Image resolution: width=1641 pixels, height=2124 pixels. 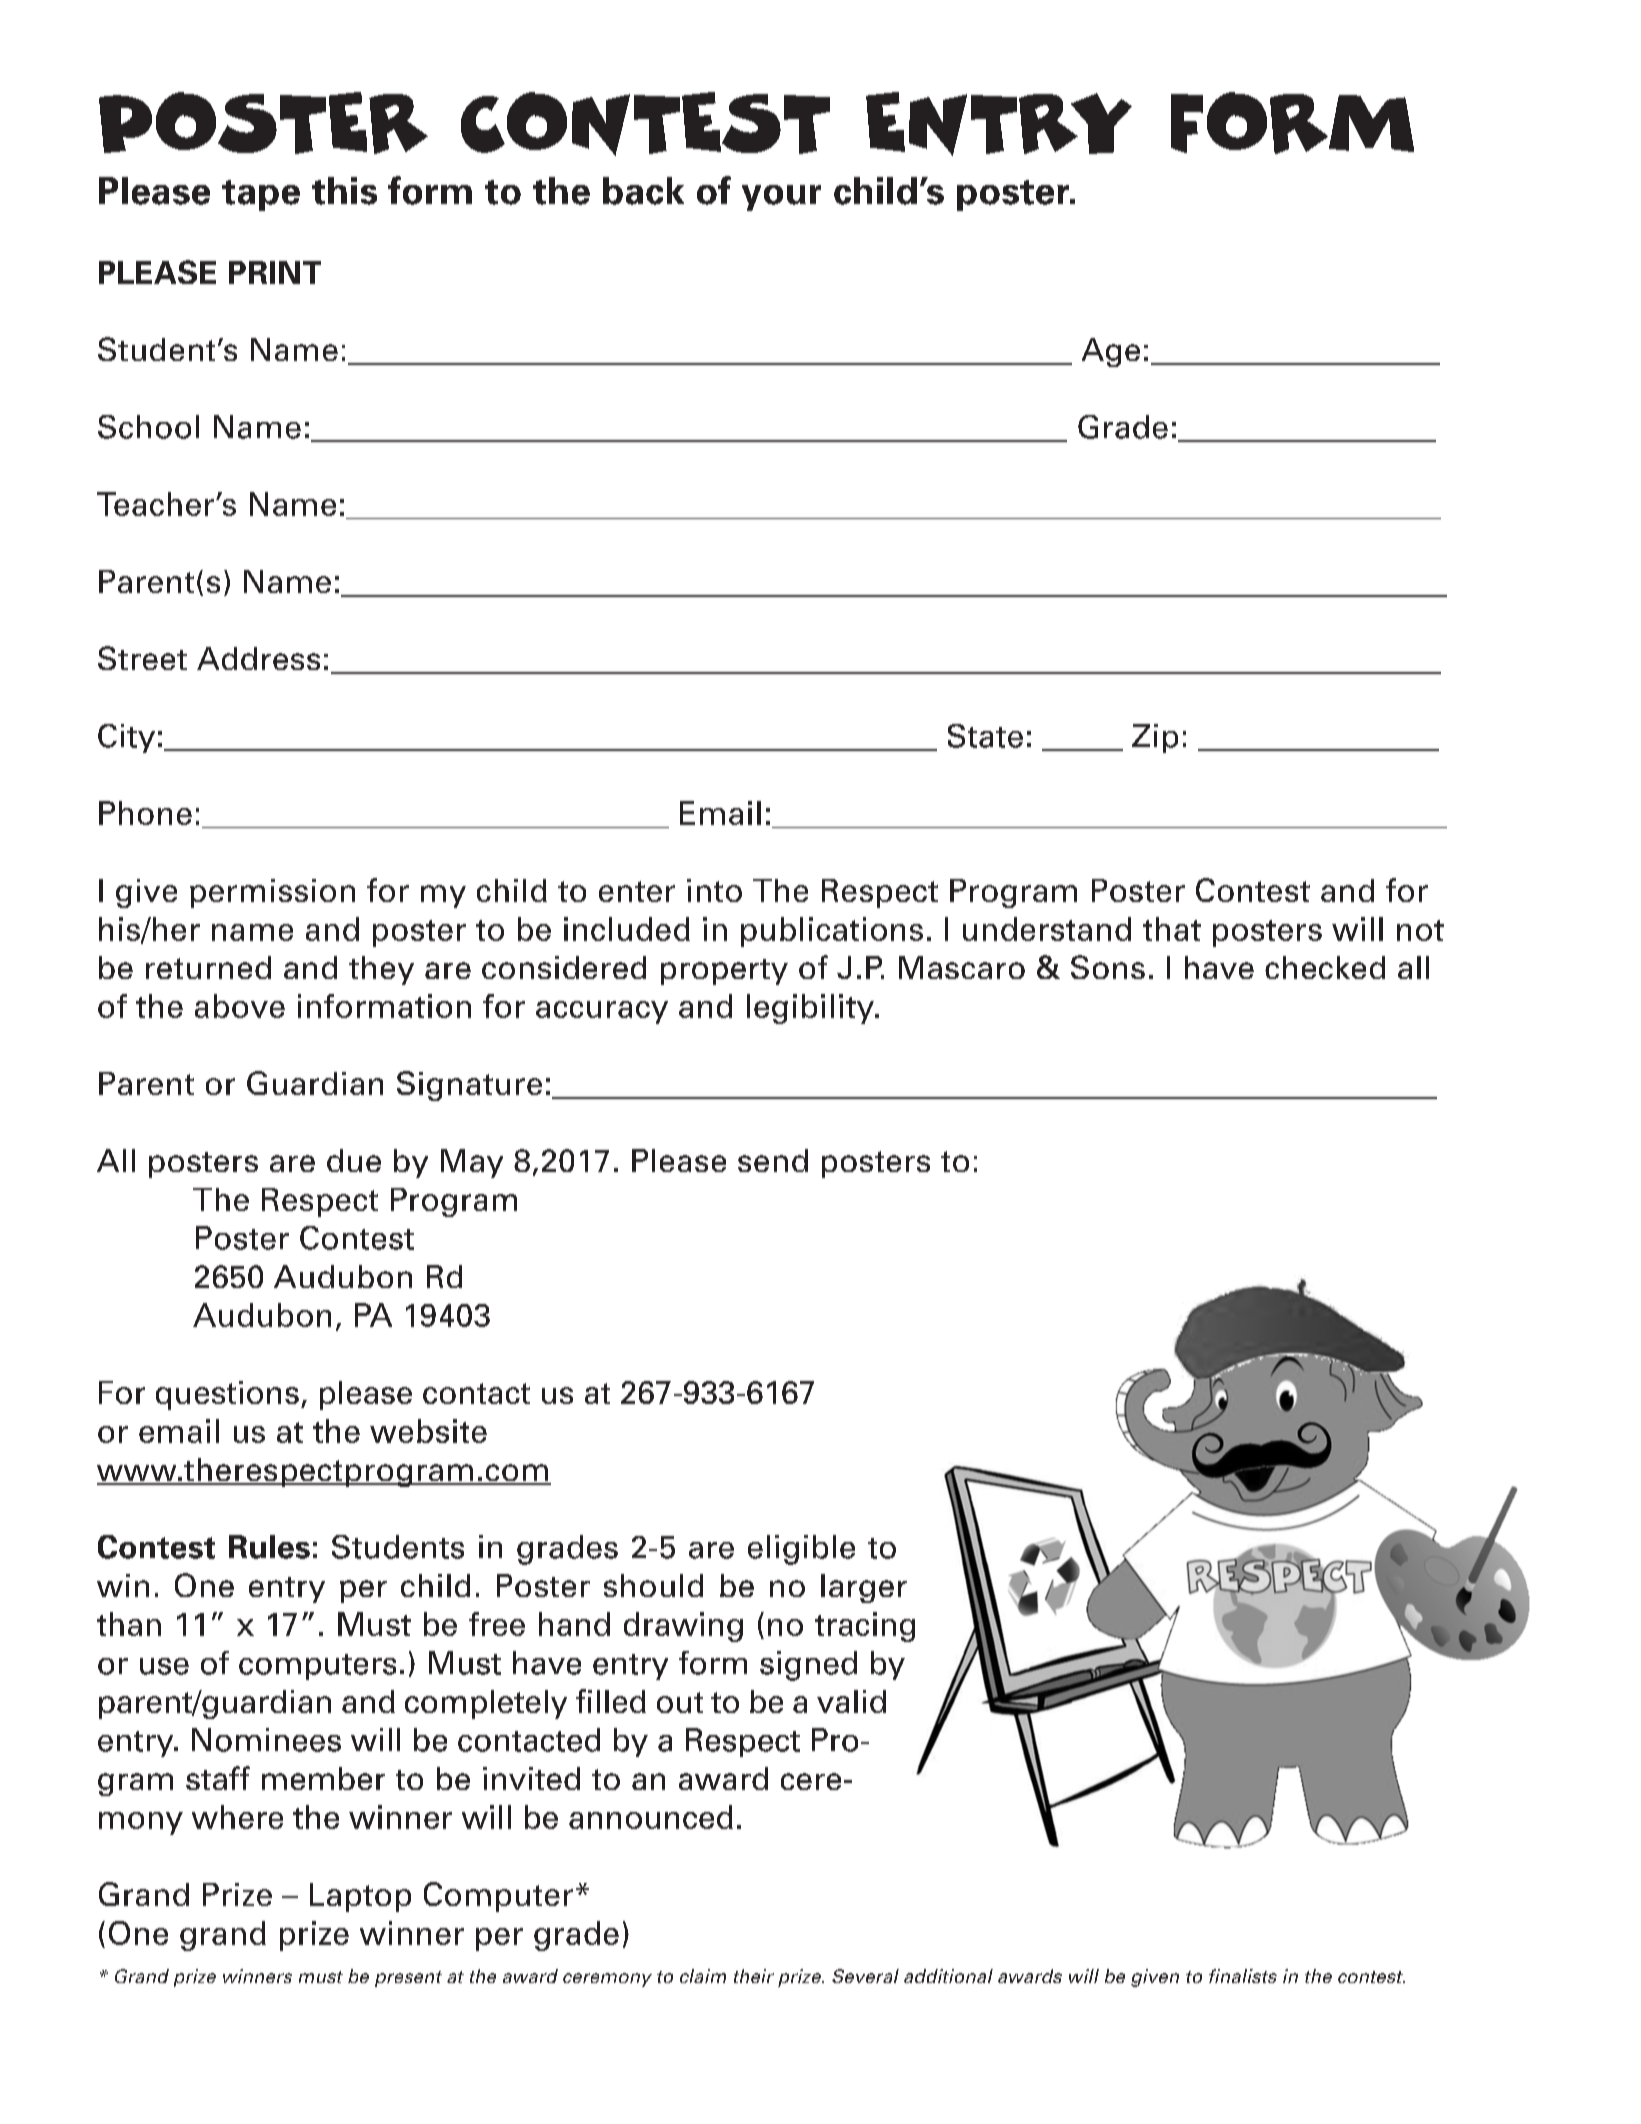 I want to click on your, so click(x=781, y=198).
